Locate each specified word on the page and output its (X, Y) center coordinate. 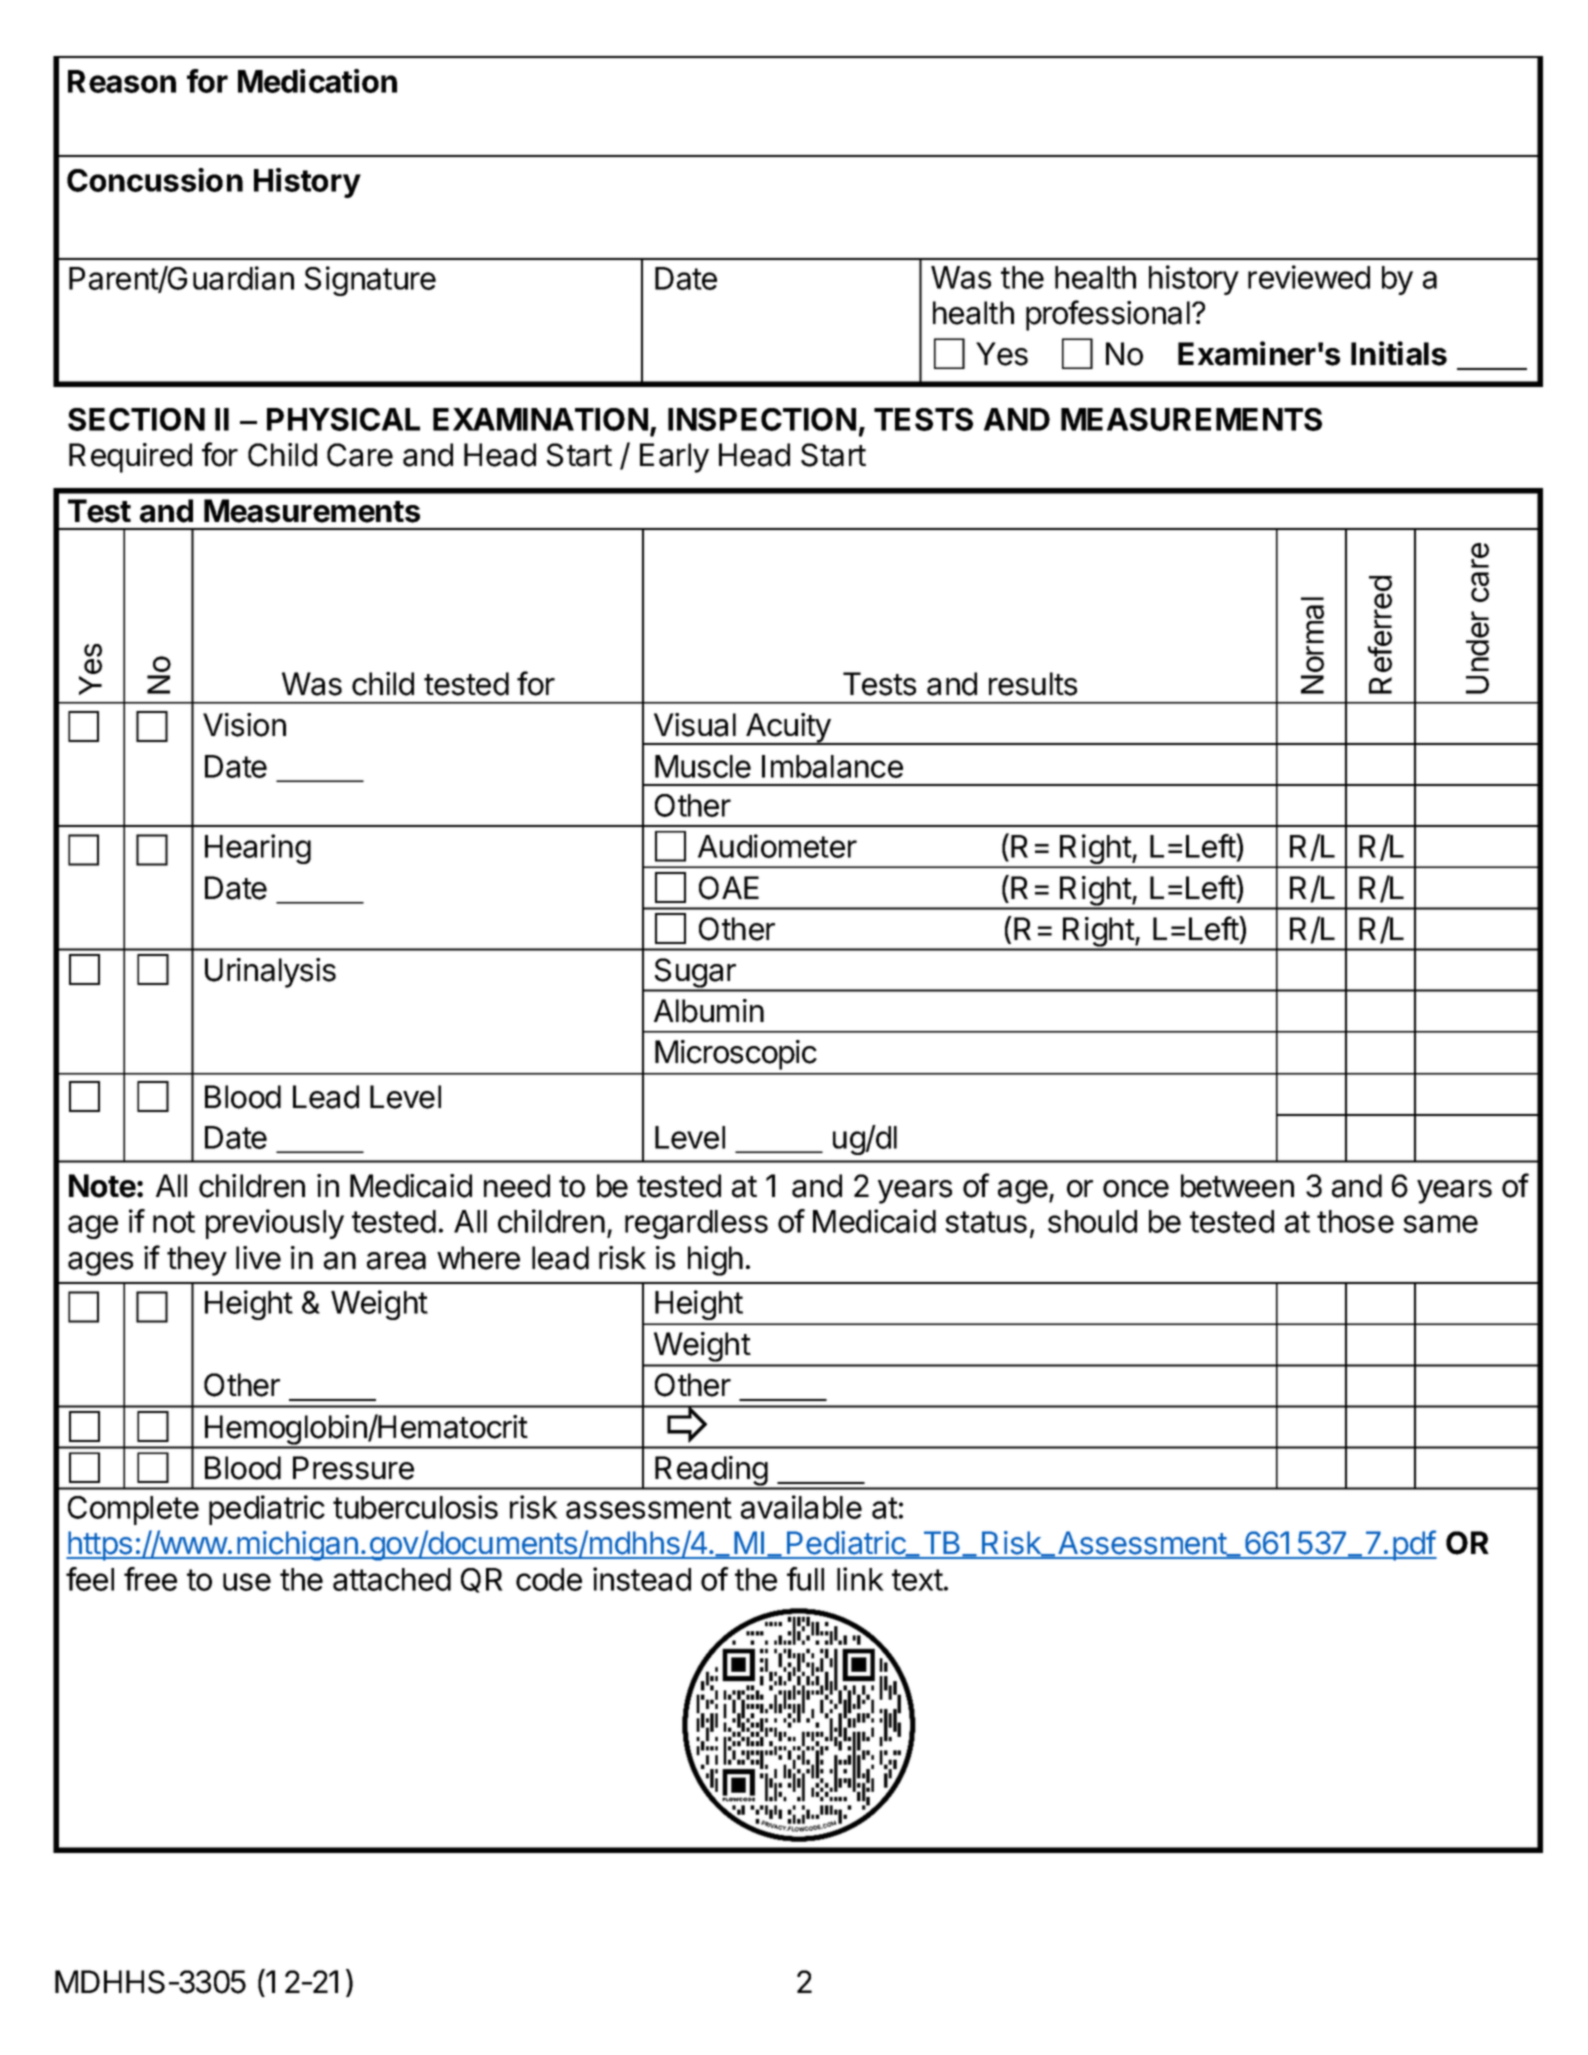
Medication (317, 81)
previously (275, 1224)
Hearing (258, 849)
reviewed (1309, 277)
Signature (370, 281)
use (247, 1582)
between (1237, 1186)
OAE (729, 888)
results (1033, 684)
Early (674, 458)
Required (130, 458)
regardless (696, 1224)
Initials (1399, 353)
